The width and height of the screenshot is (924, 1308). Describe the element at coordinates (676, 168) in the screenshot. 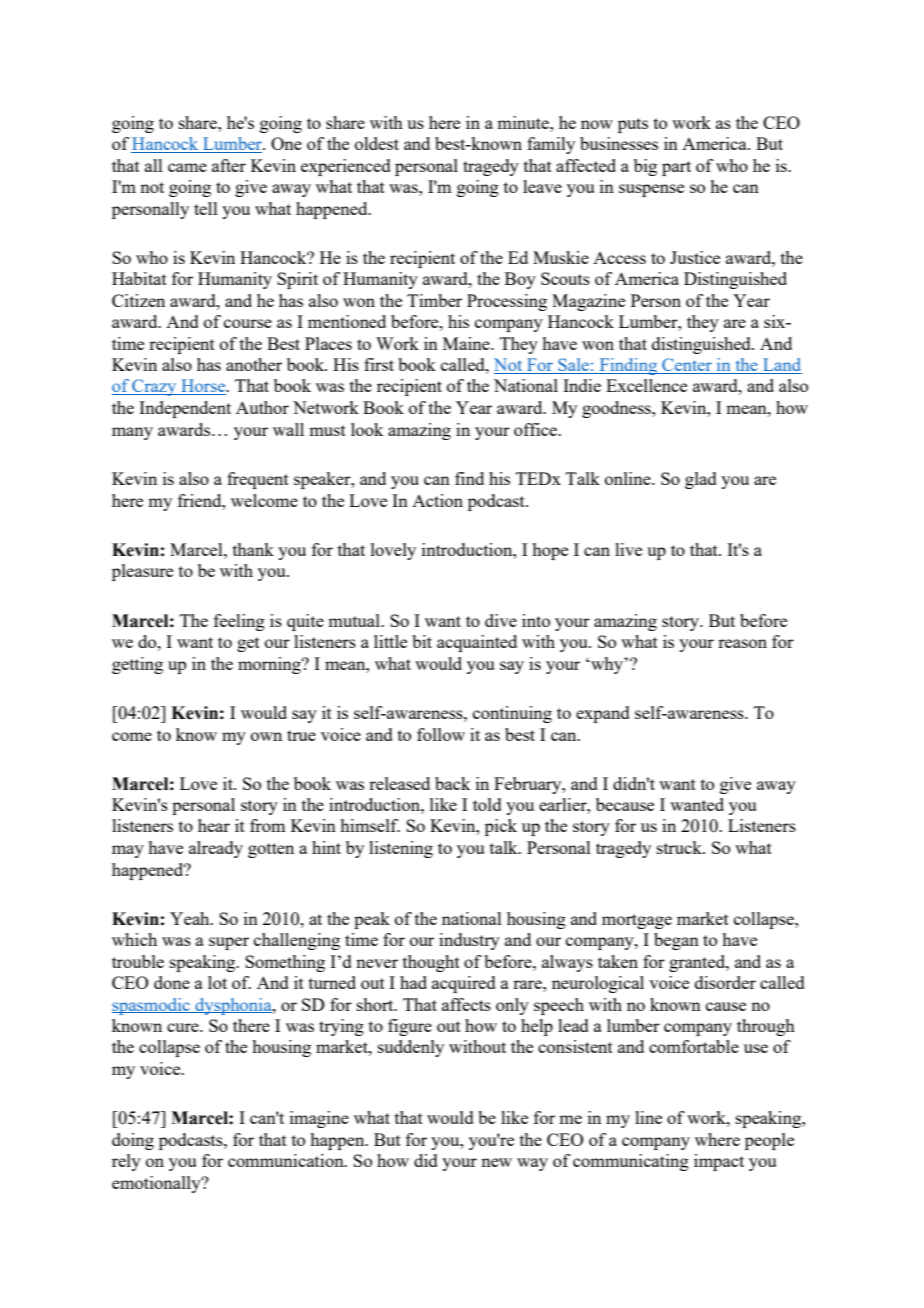

I see `part` at that location.
